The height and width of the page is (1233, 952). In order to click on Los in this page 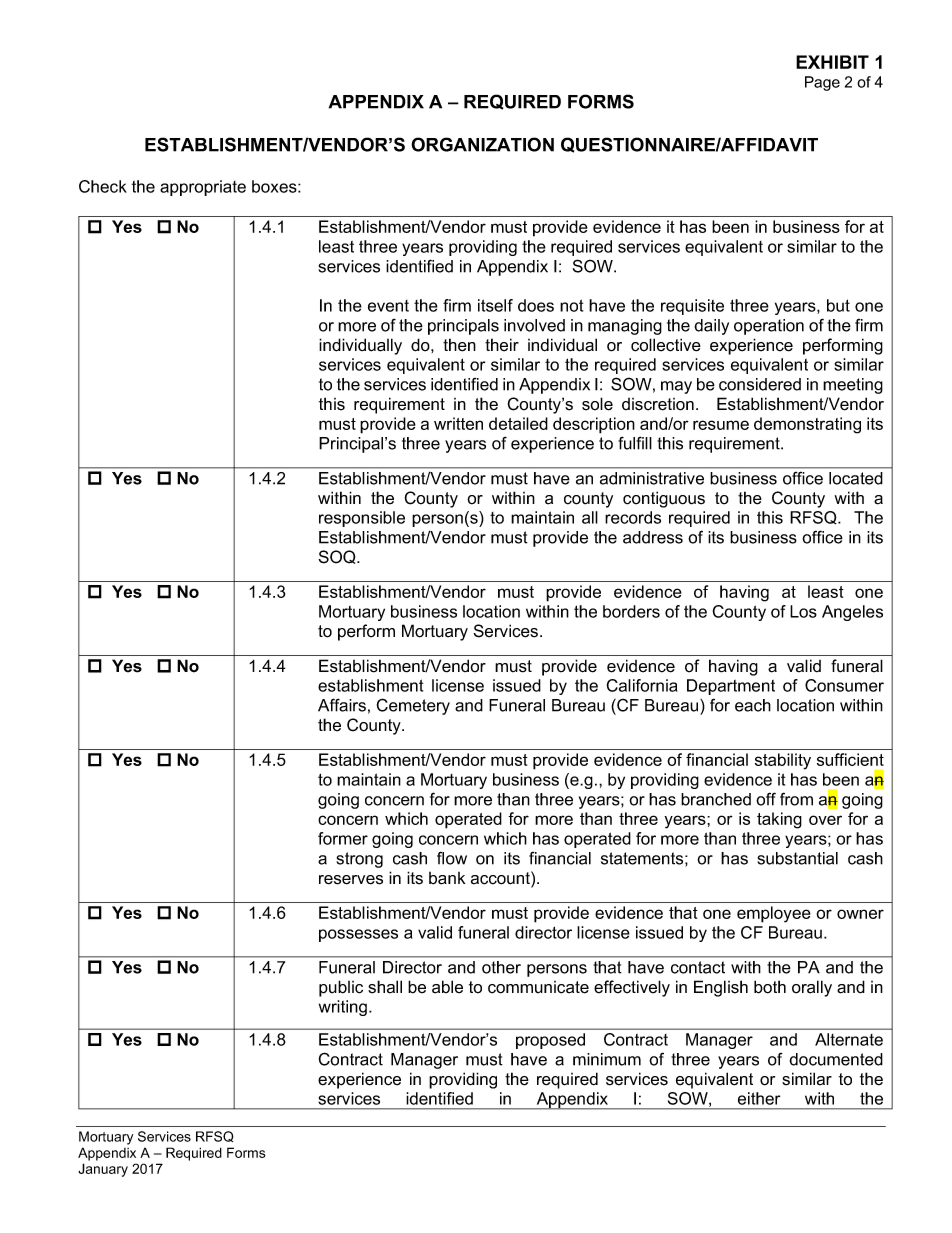, I will do `click(803, 611)`.
